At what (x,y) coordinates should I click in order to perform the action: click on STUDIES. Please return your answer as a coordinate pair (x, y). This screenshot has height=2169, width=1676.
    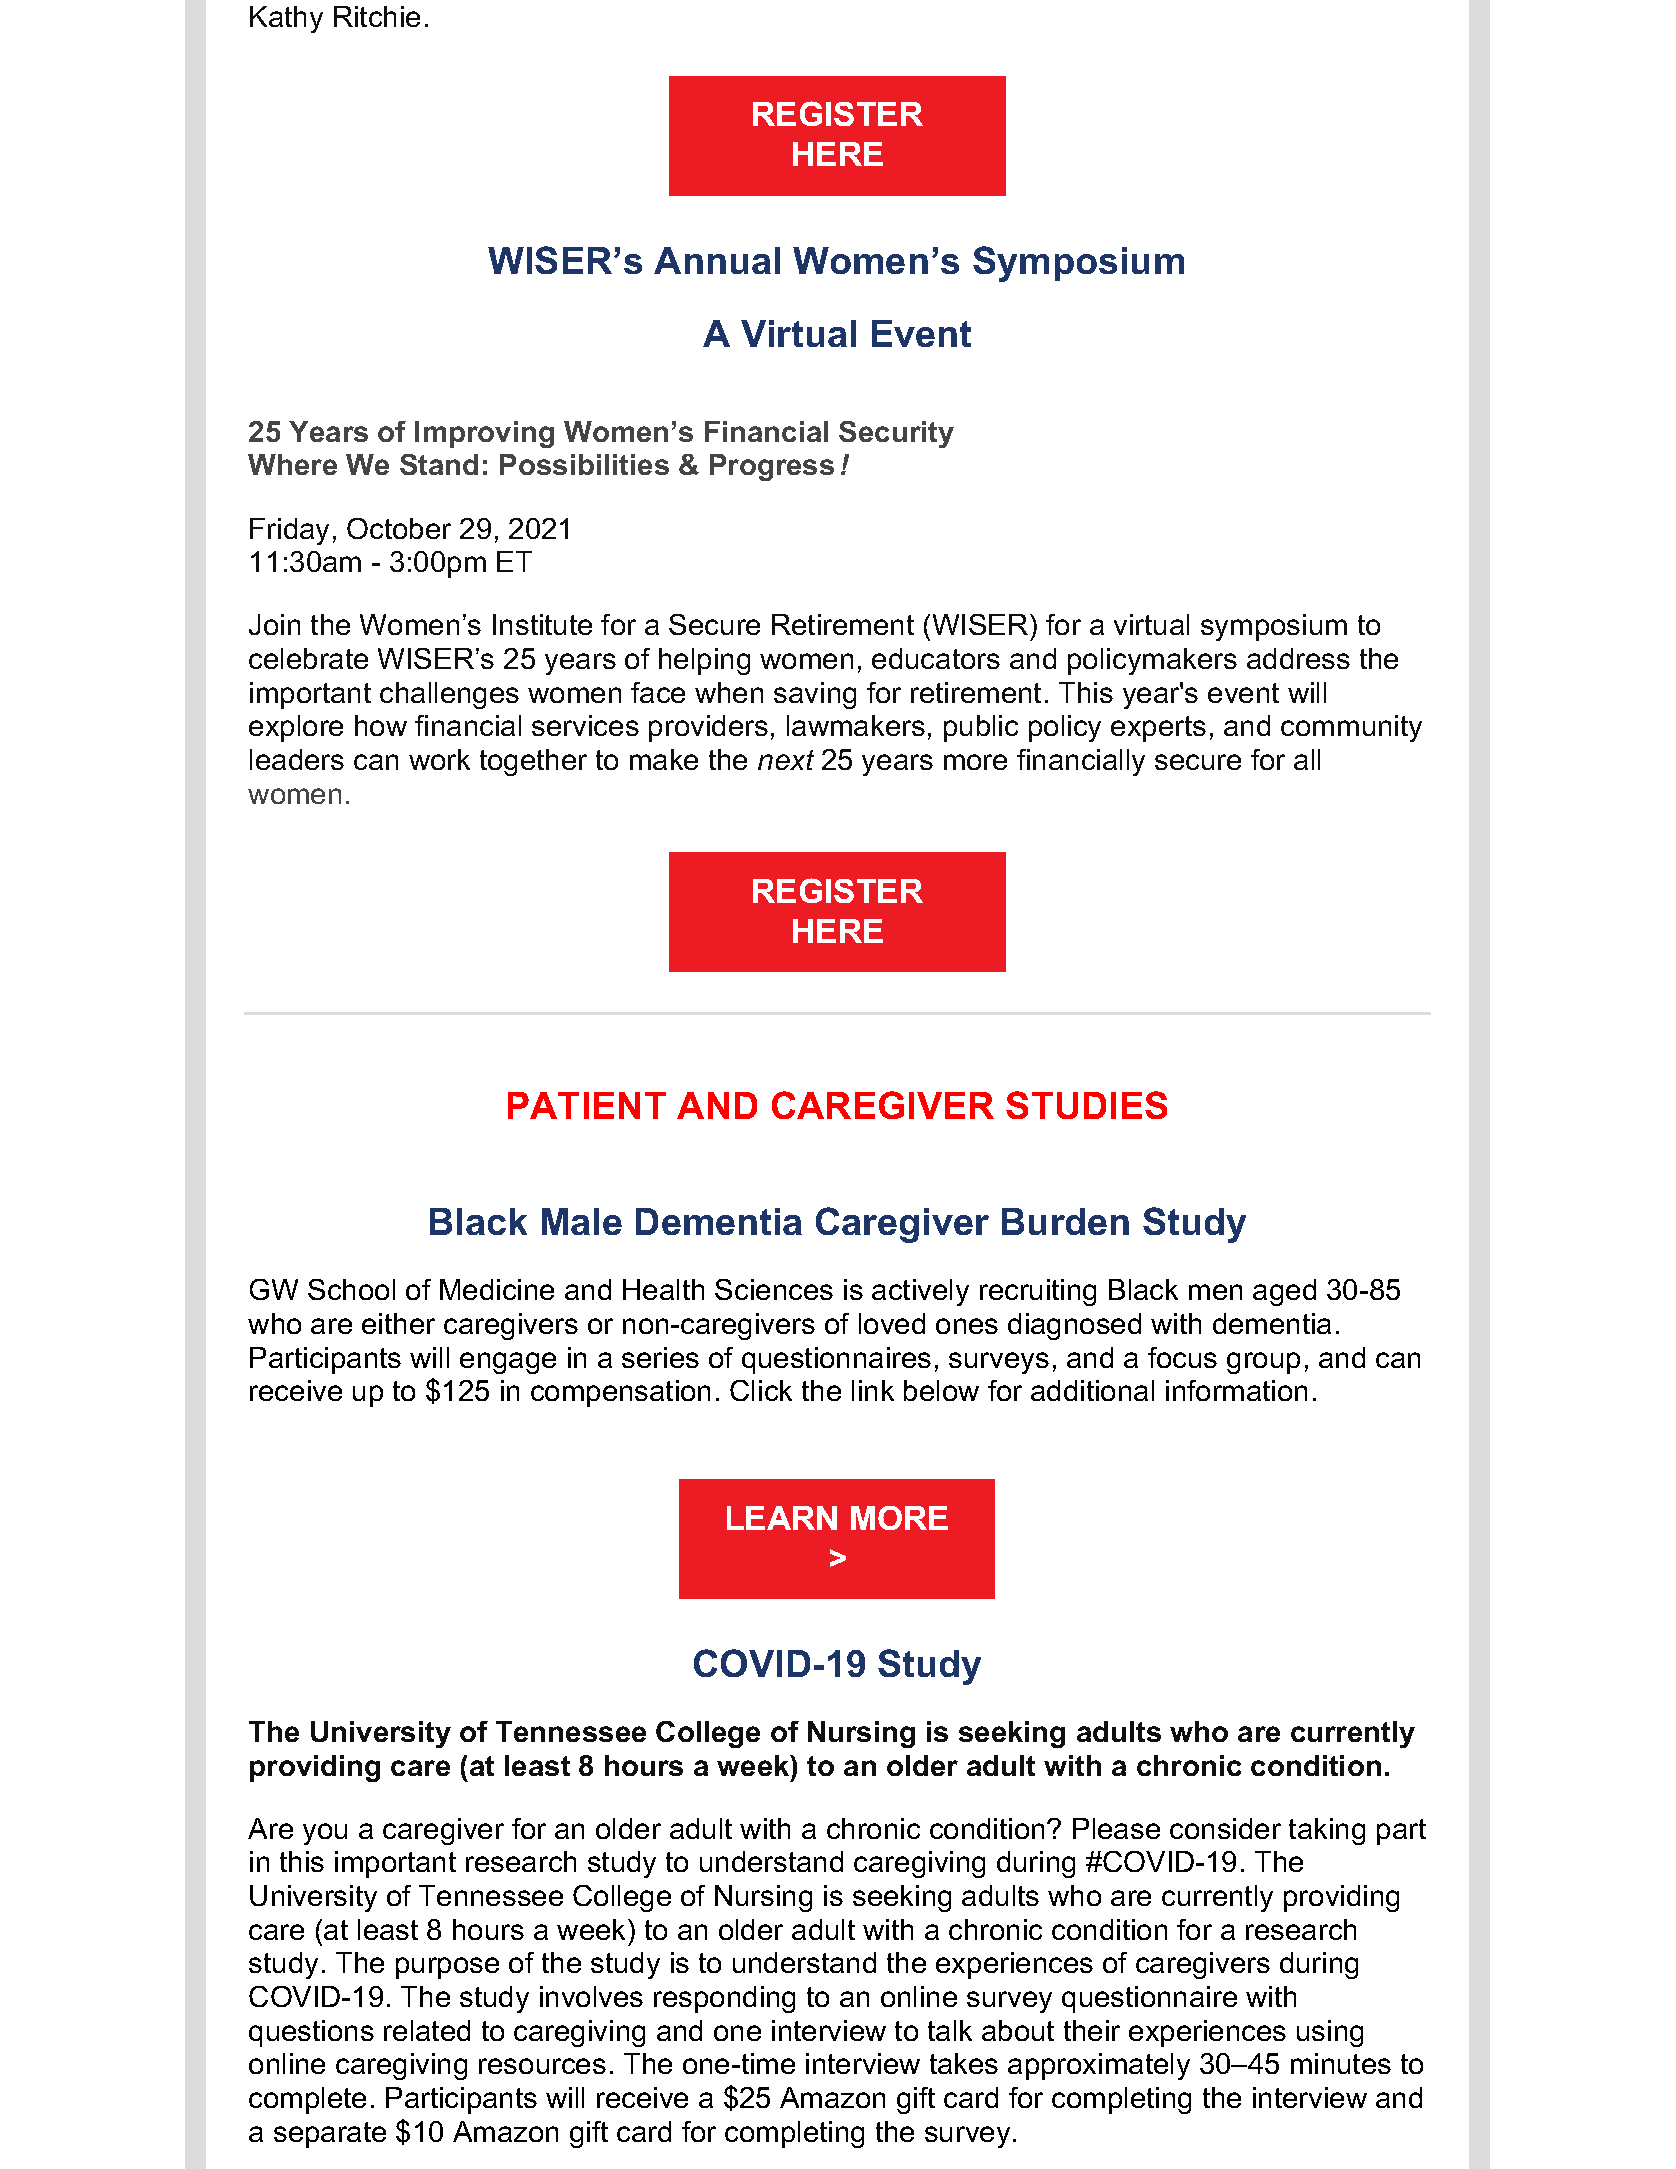
    Looking at the image, I should click on (1086, 1105).
